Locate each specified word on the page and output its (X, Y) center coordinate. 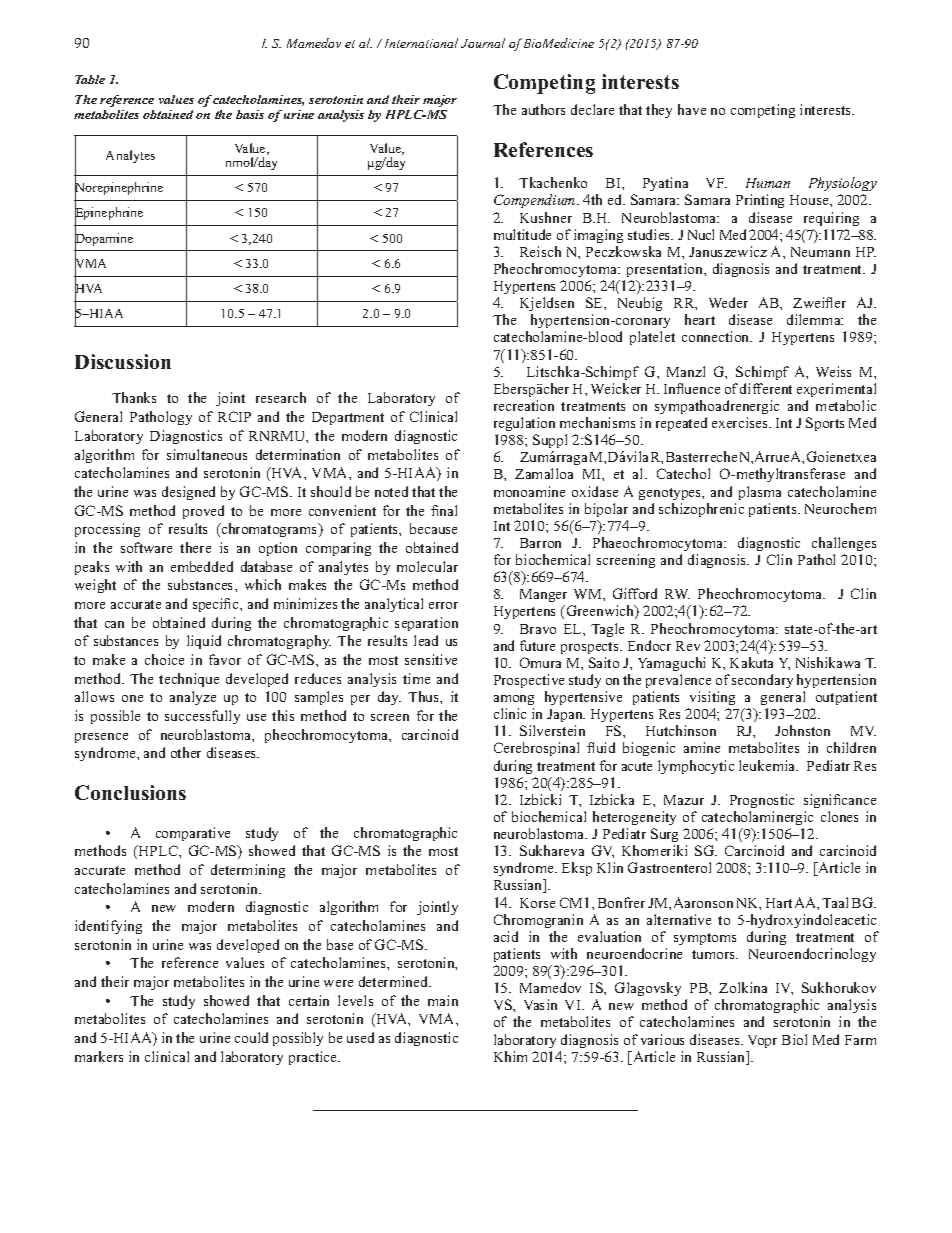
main (443, 1000)
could (251, 1037)
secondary (762, 681)
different (766, 388)
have (692, 109)
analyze (193, 698)
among (514, 700)
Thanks (134, 397)
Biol (794, 1039)
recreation (524, 405)
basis (250, 114)
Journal (483, 43)
